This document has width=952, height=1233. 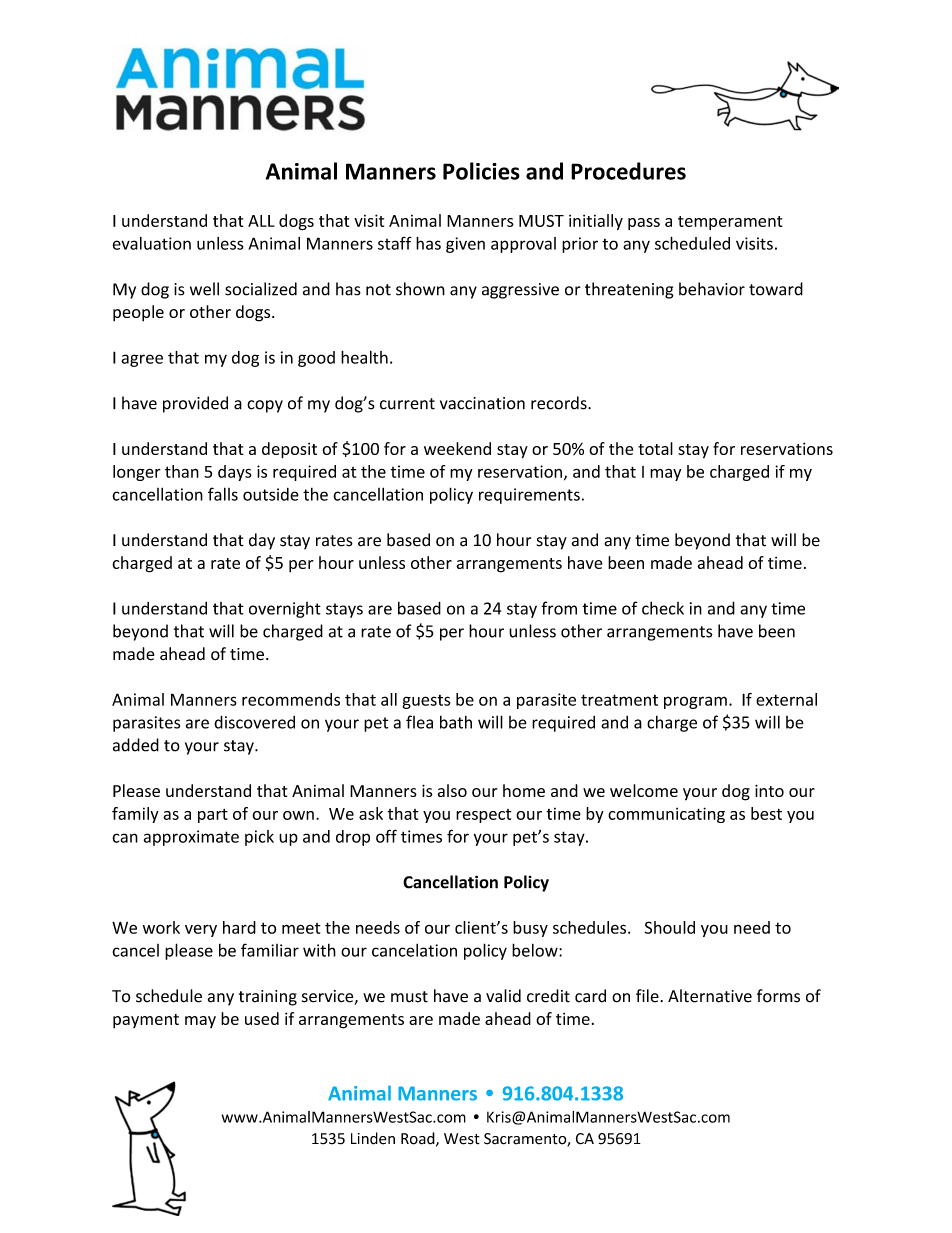 I want to click on requirements, so click(x=529, y=496).
